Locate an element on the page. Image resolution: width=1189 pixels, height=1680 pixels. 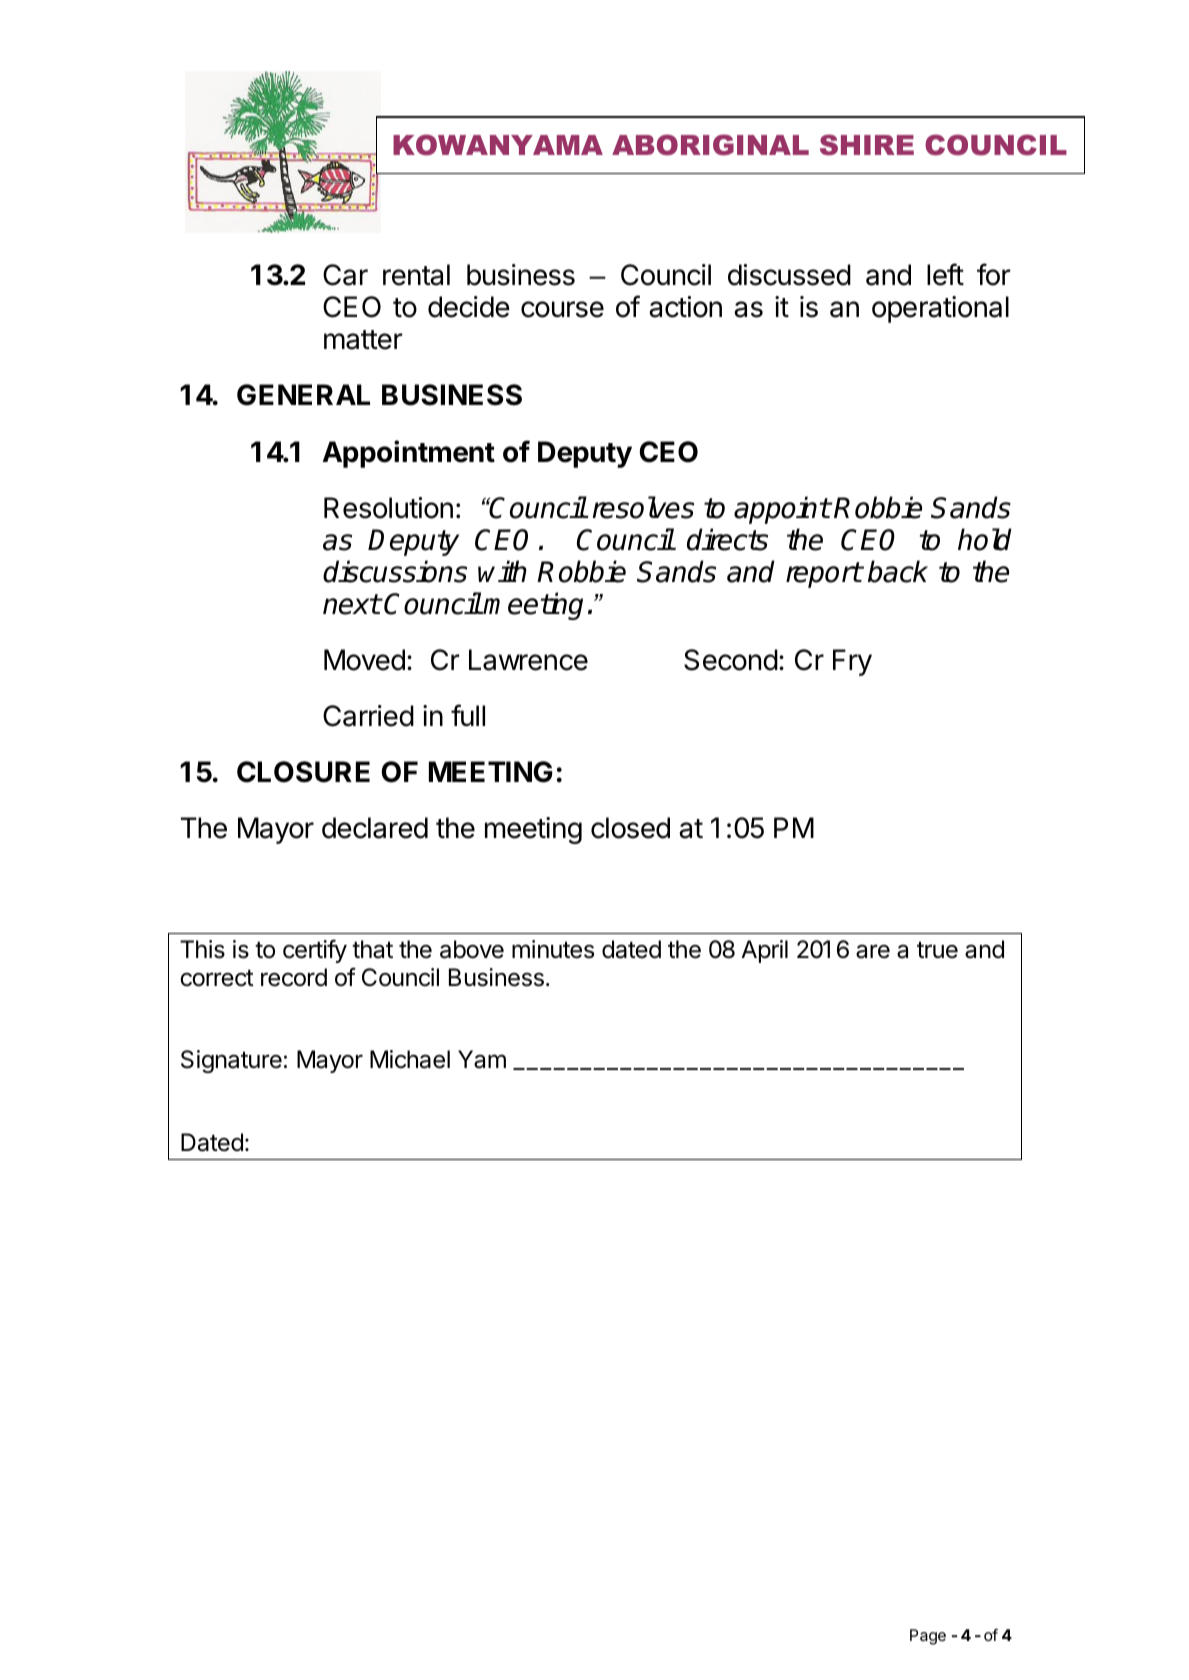
Signature is located at coordinates (231, 1061).
